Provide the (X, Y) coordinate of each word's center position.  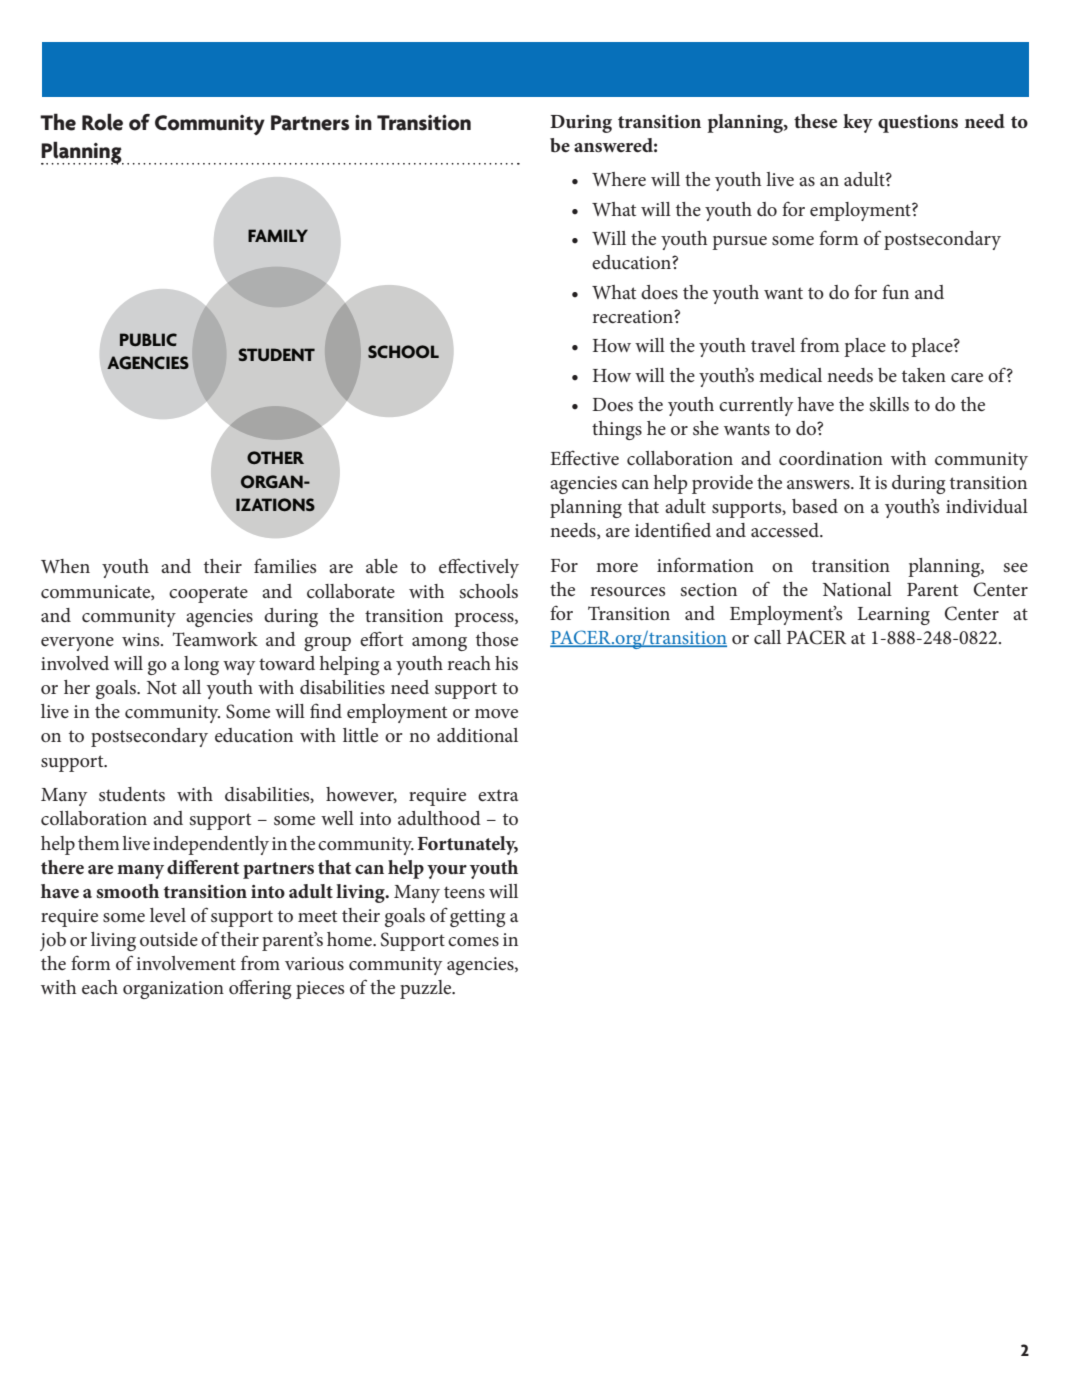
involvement (186, 963)
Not (162, 687)
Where (619, 179)
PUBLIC (148, 340)
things (617, 430)
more (617, 567)
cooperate (208, 594)
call (767, 637)
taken (924, 375)
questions (918, 124)
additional (477, 735)
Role (102, 122)
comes (473, 942)
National (857, 589)
